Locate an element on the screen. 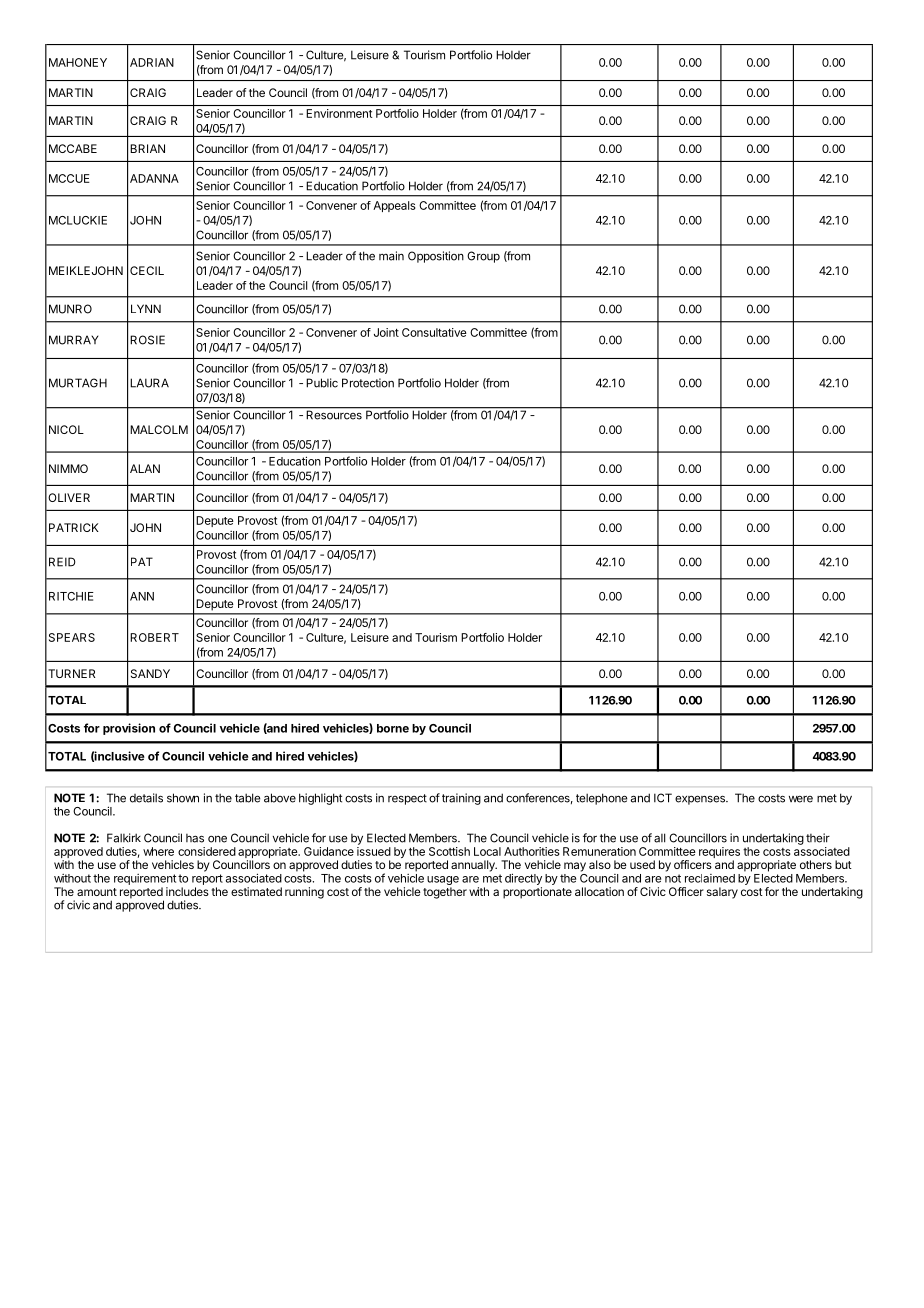  requirement is located at coordinates (145, 879).
